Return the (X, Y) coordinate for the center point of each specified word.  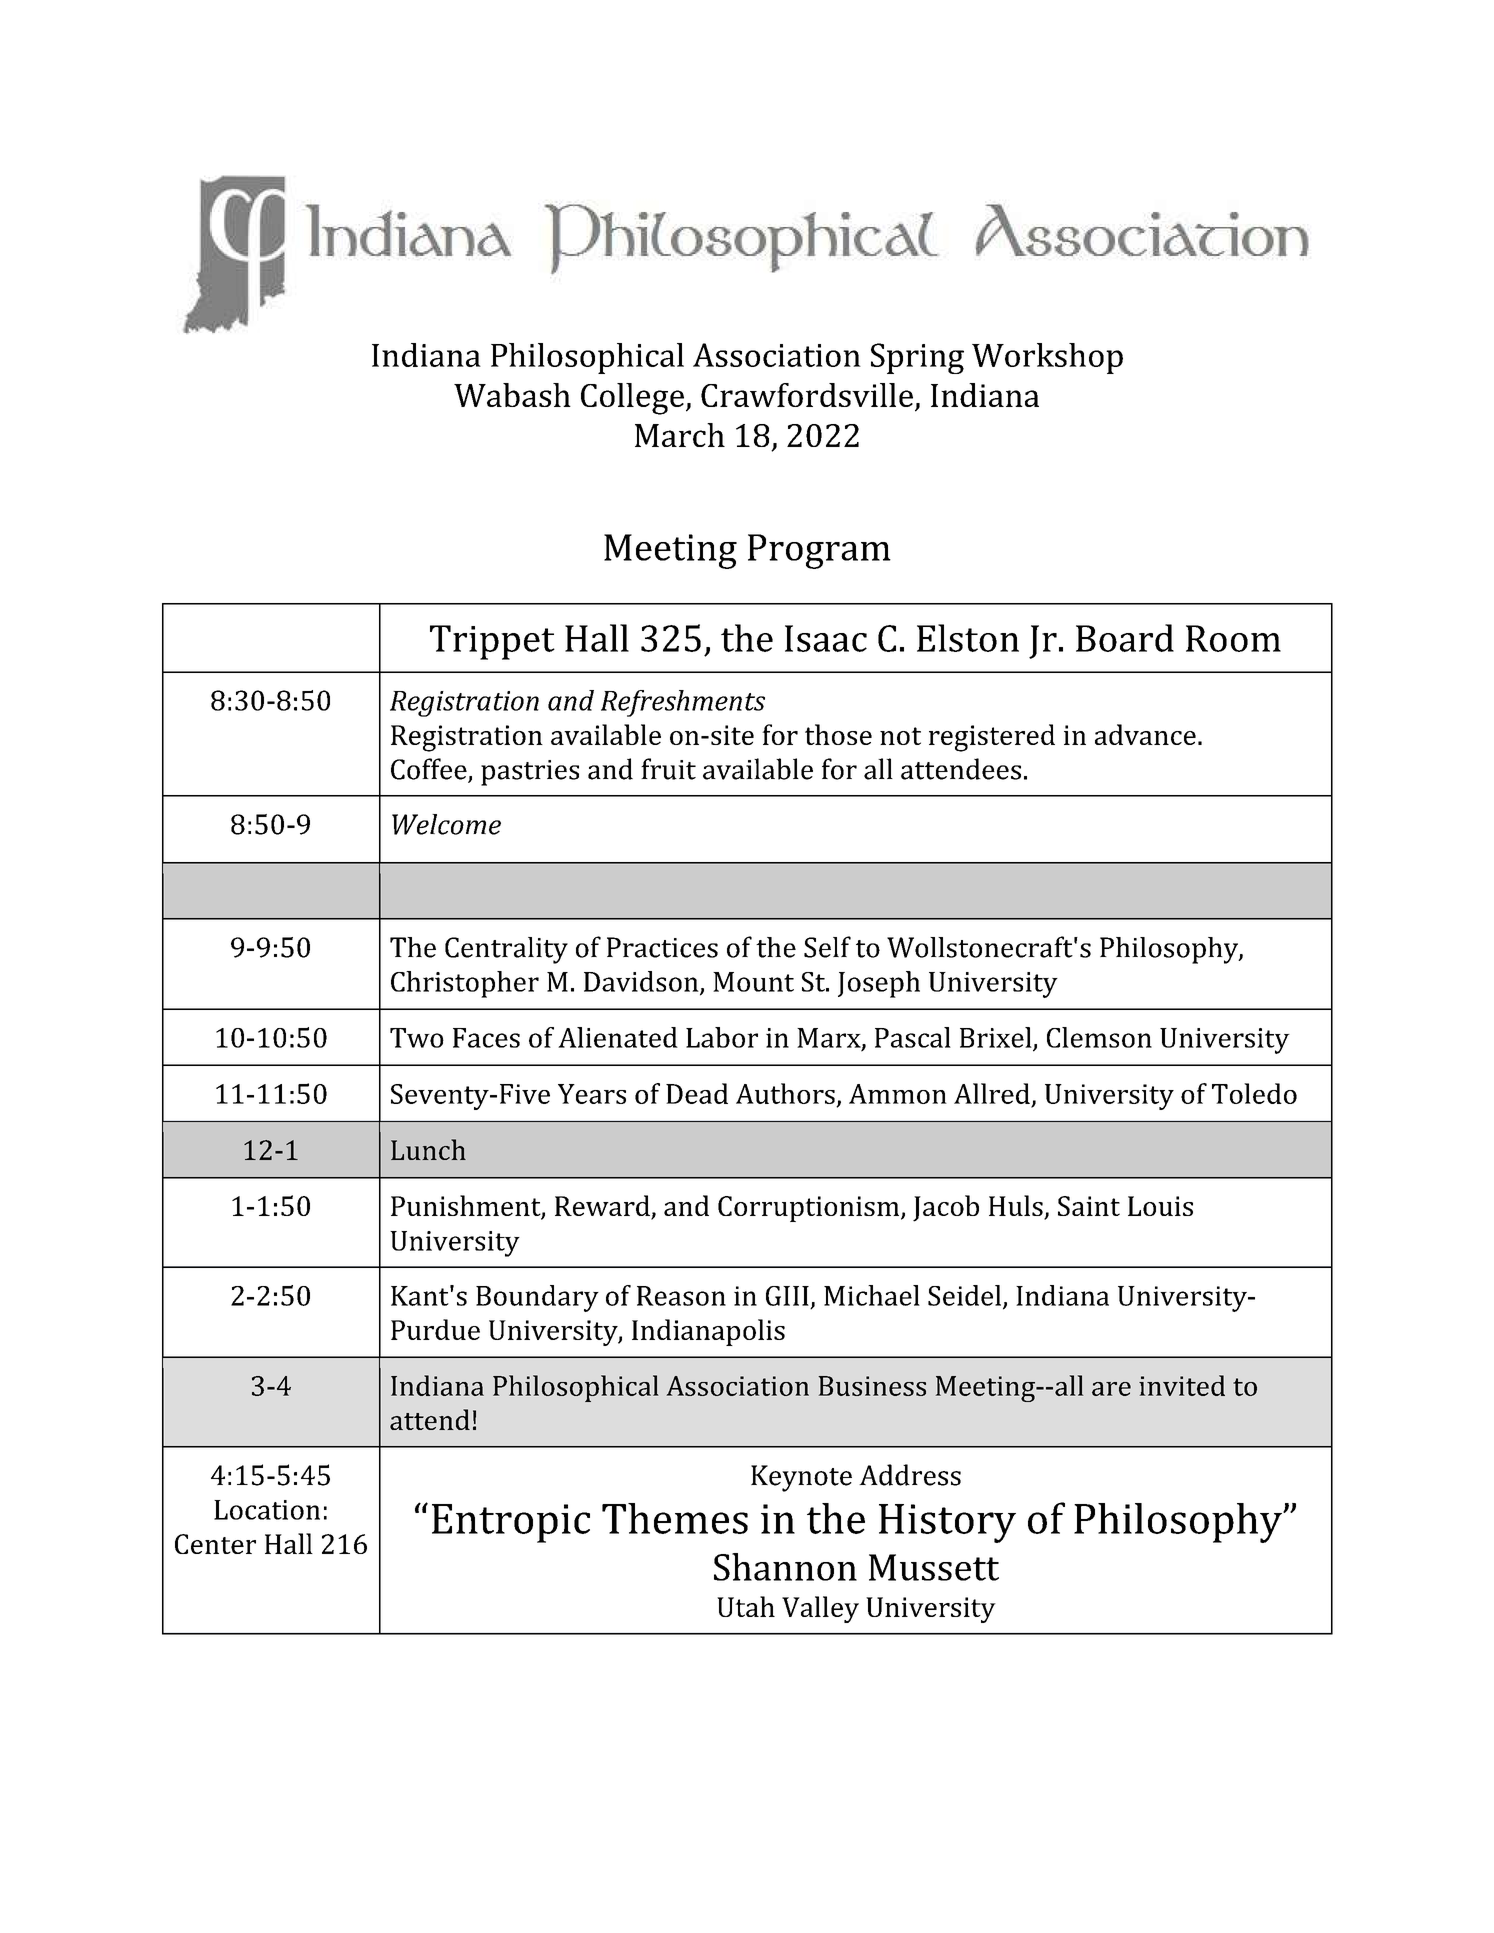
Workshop (1047, 358)
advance (1145, 734)
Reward (603, 1207)
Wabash (512, 395)
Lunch (428, 1149)
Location (267, 1510)
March (680, 435)
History (947, 1523)
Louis (1160, 1206)
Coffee (430, 770)
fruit (668, 769)
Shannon (785, 1567)
